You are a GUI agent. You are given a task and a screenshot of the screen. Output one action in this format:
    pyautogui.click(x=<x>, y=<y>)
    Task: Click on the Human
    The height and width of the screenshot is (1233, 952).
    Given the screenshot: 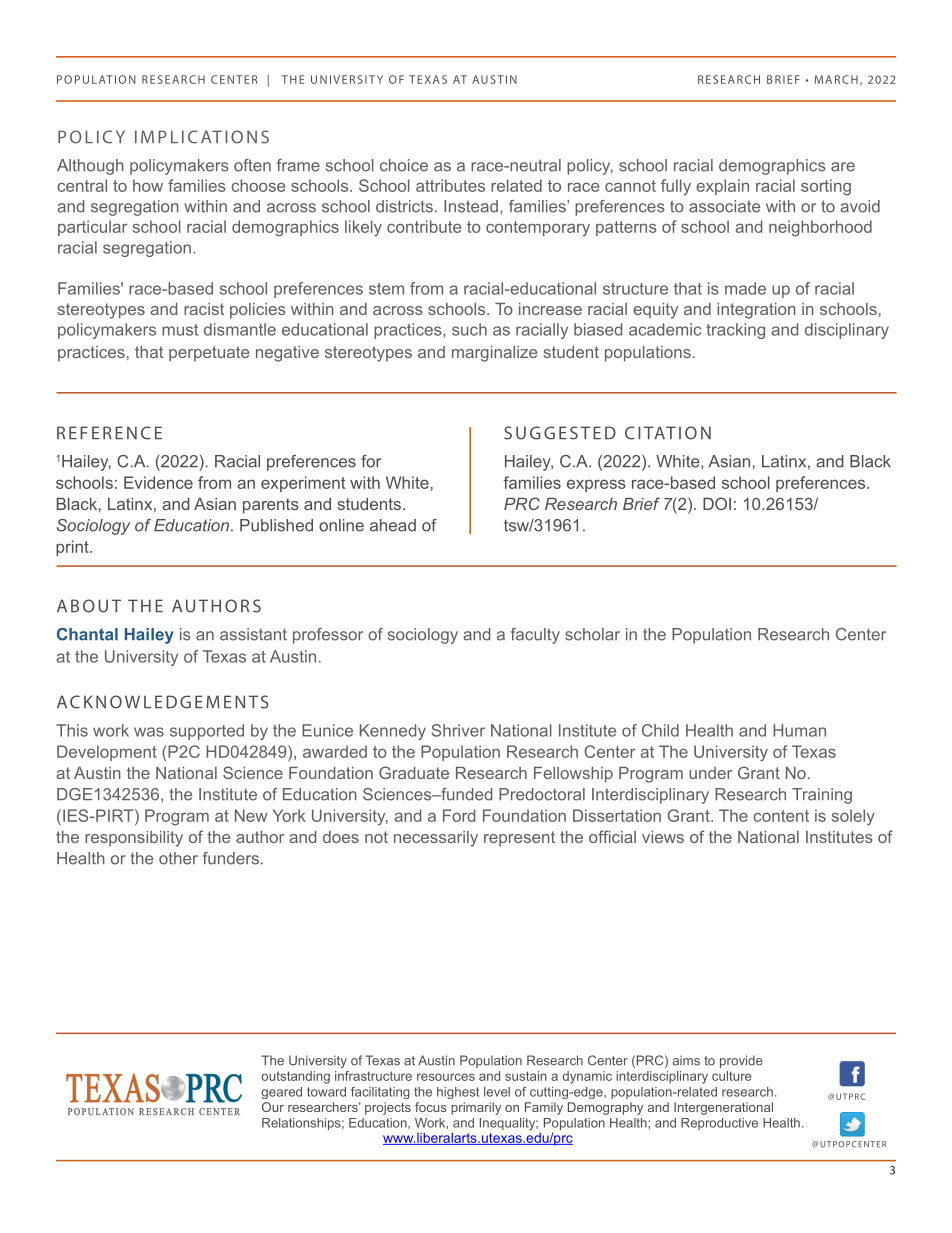 What is the action you would take?
    pyautogui.click(x=799, y=730)
